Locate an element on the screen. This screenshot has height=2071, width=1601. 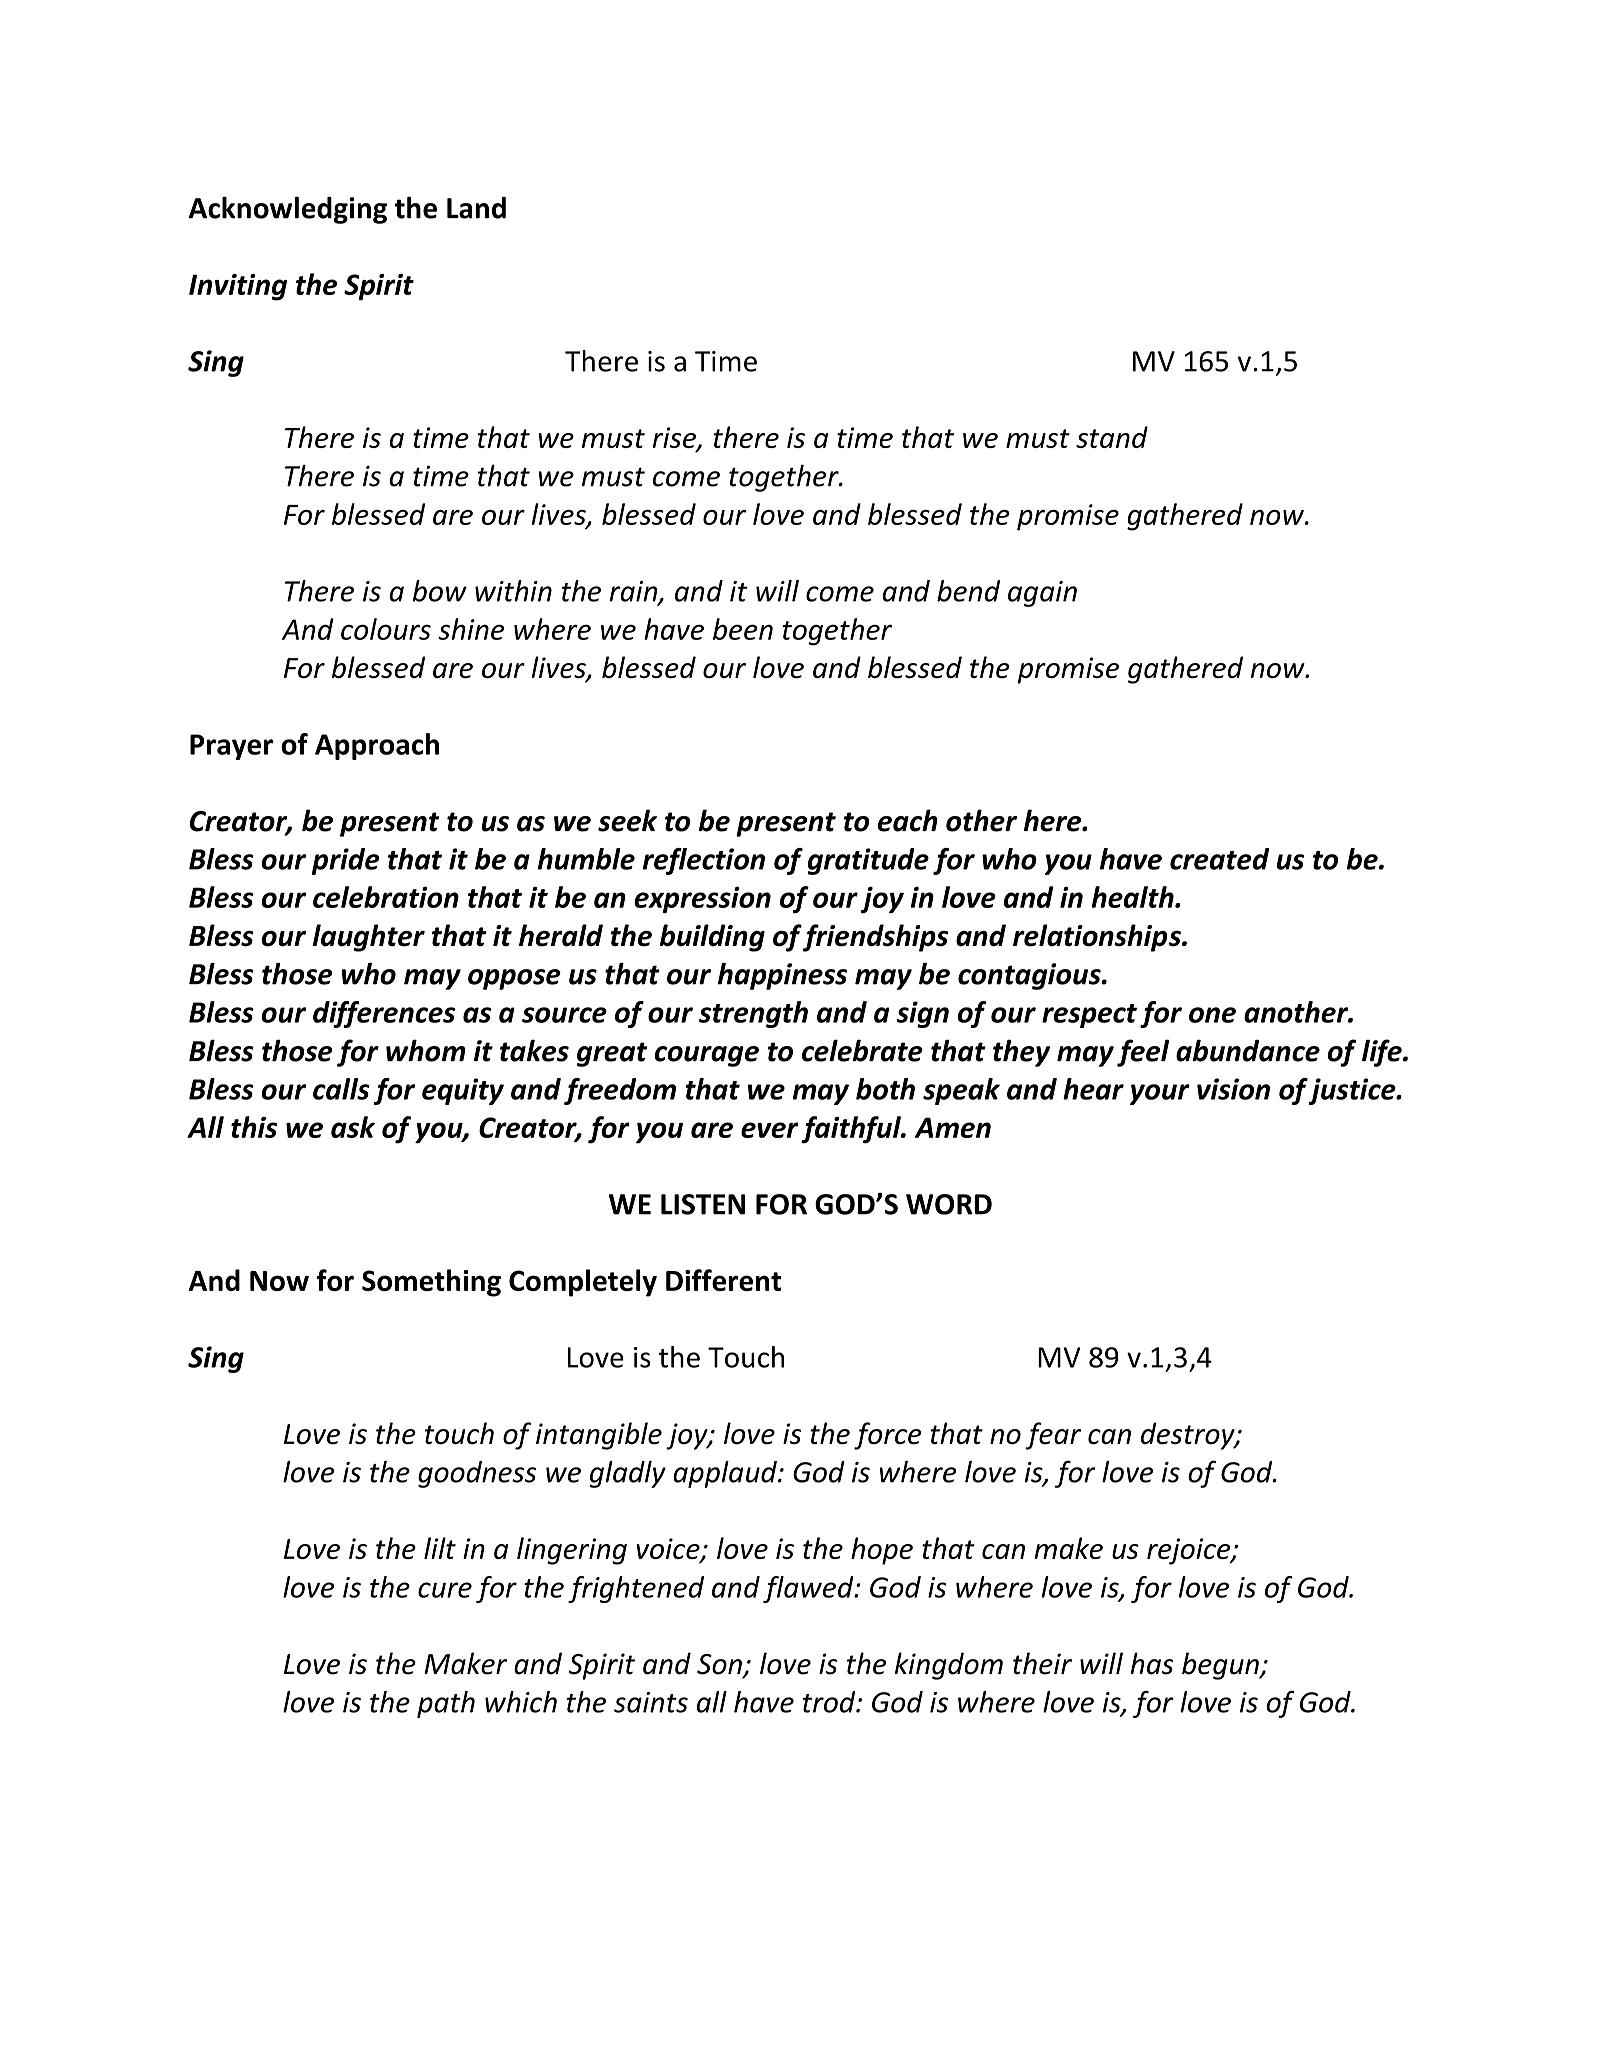
Acknowledging is located at coordinates (288, 210).
